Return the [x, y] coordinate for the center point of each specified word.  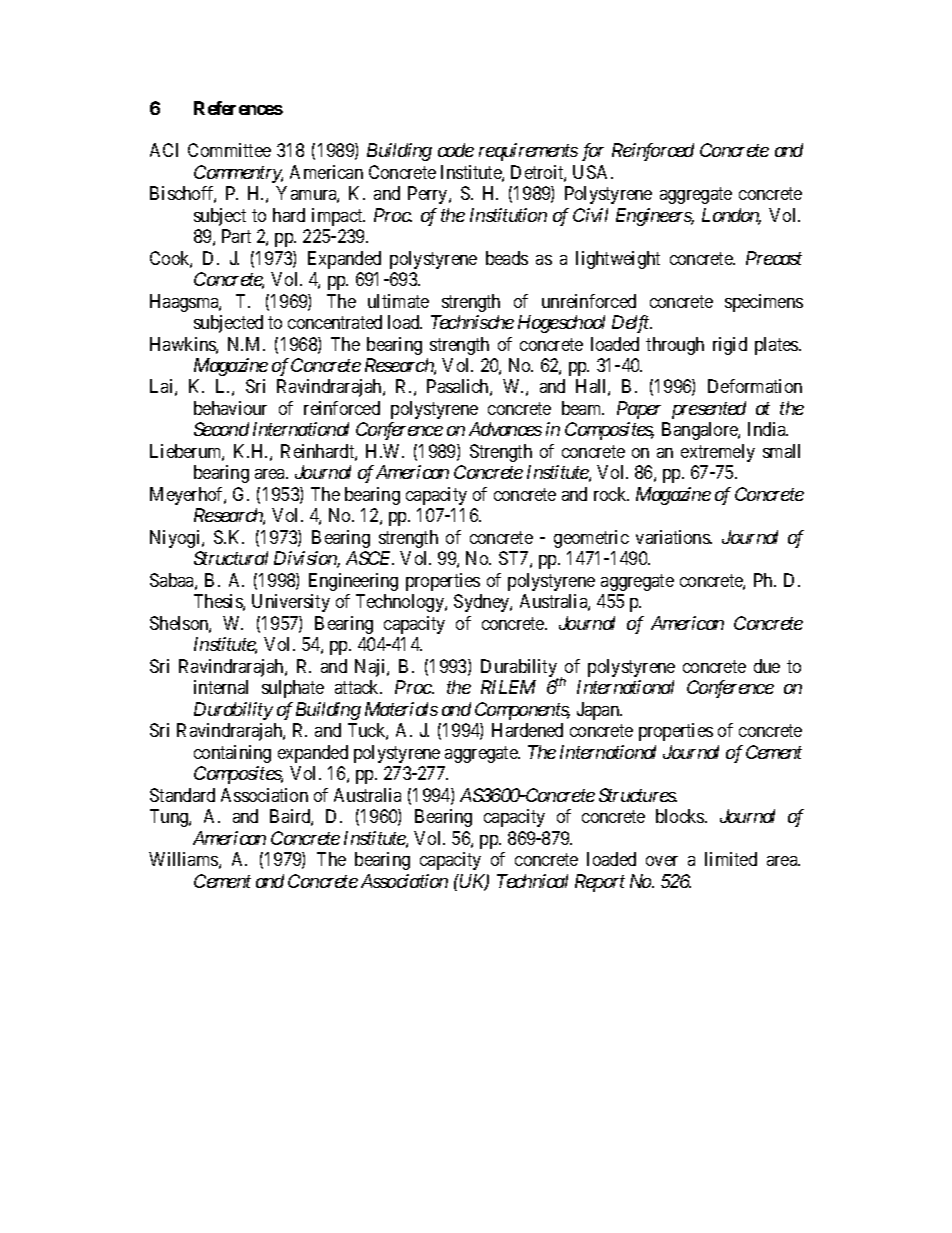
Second [221, 429]
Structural [231, 558]
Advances [505, 429]
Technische [472, 322]
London [731, 216]
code [456, 150]
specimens [764, 303]
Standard [182, 795]
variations [673, 537]
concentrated [335, 322]
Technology [401, 603]
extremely [718, 453]
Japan [599, 711]
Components [522, 711]
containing [232, 754]
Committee [229, 150]
